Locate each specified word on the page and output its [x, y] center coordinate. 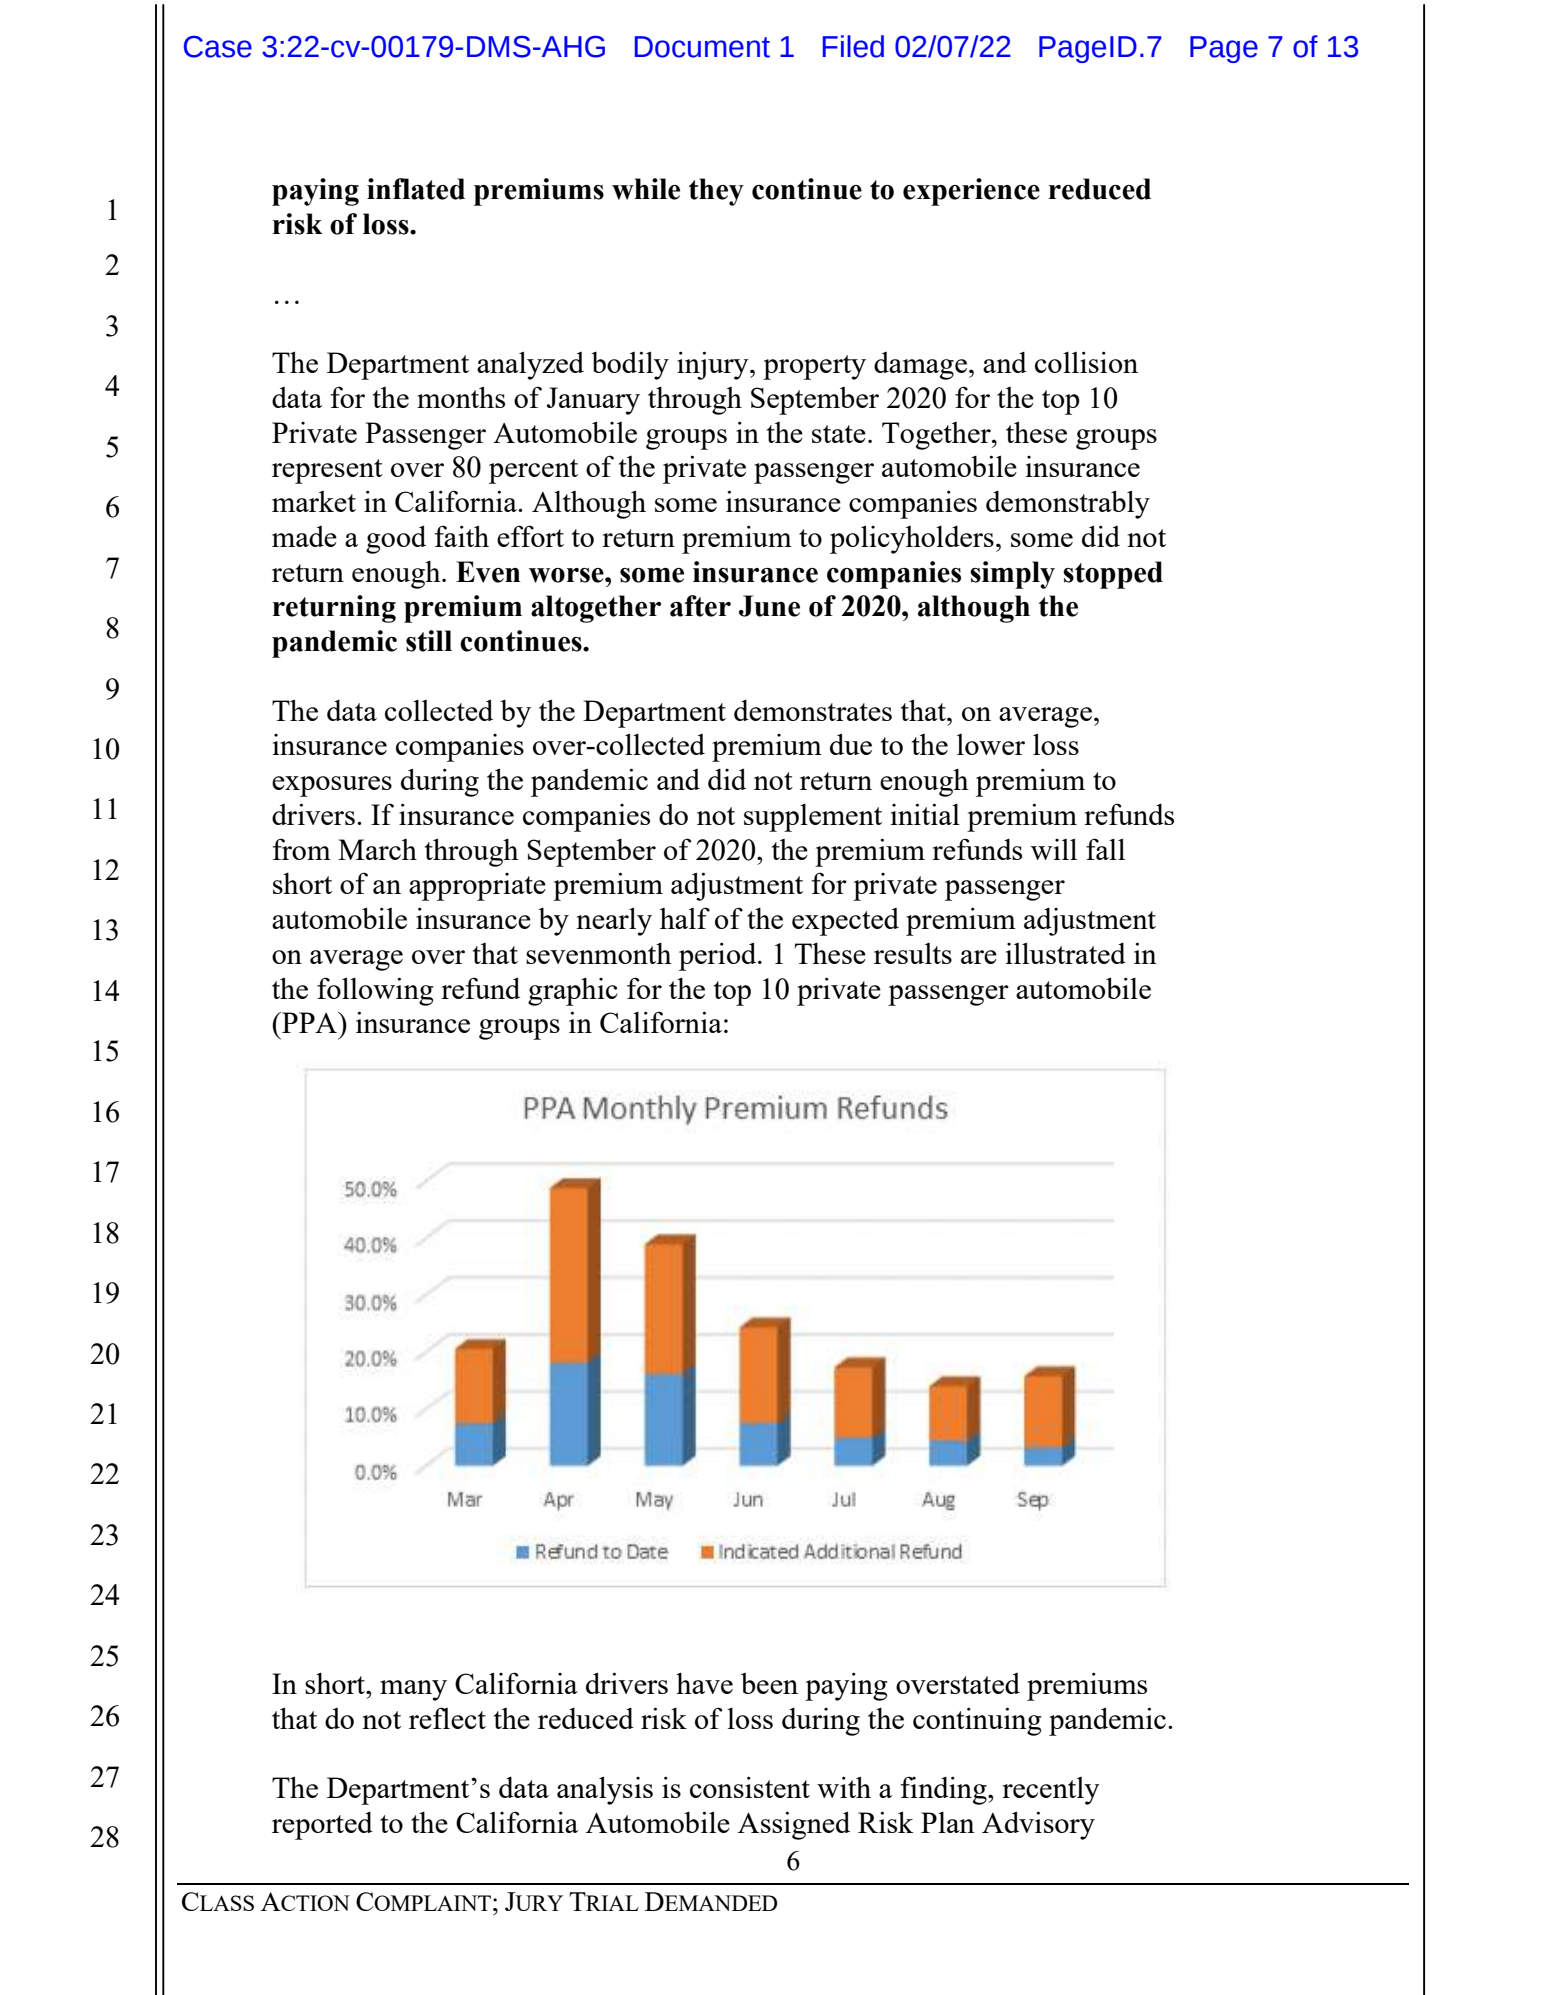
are [979, 957]
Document [702, 47]
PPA [310, 1022]
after [700, 606]
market [314, 501]
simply [1012, 575]
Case [218, 47]
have [704, 1683]
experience [971, 192]
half [685, 918]
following [375, 991]
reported [322, 1826]
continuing [977, 1721]
